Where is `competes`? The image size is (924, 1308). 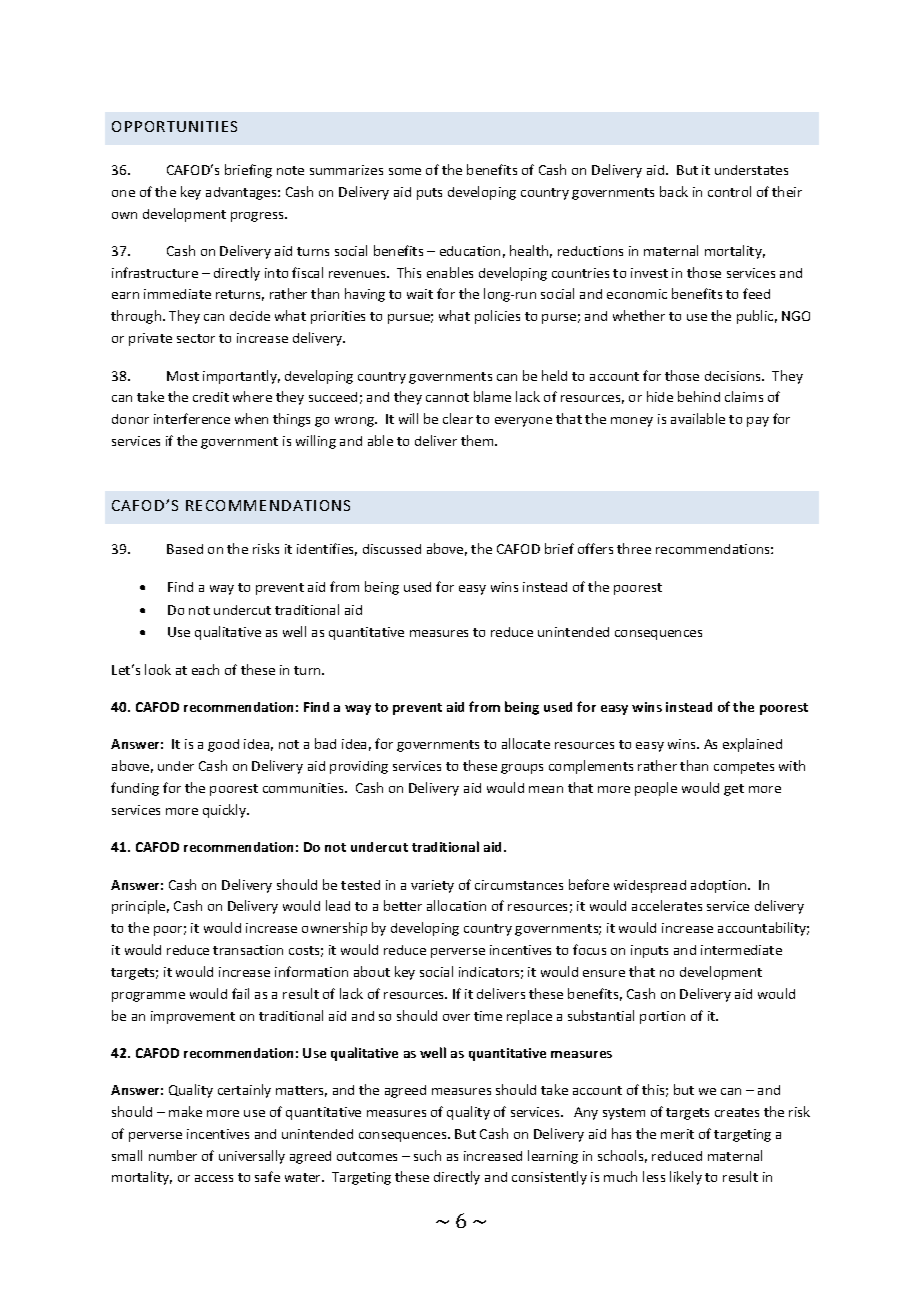
competes is located at coordinates (744, 768).
